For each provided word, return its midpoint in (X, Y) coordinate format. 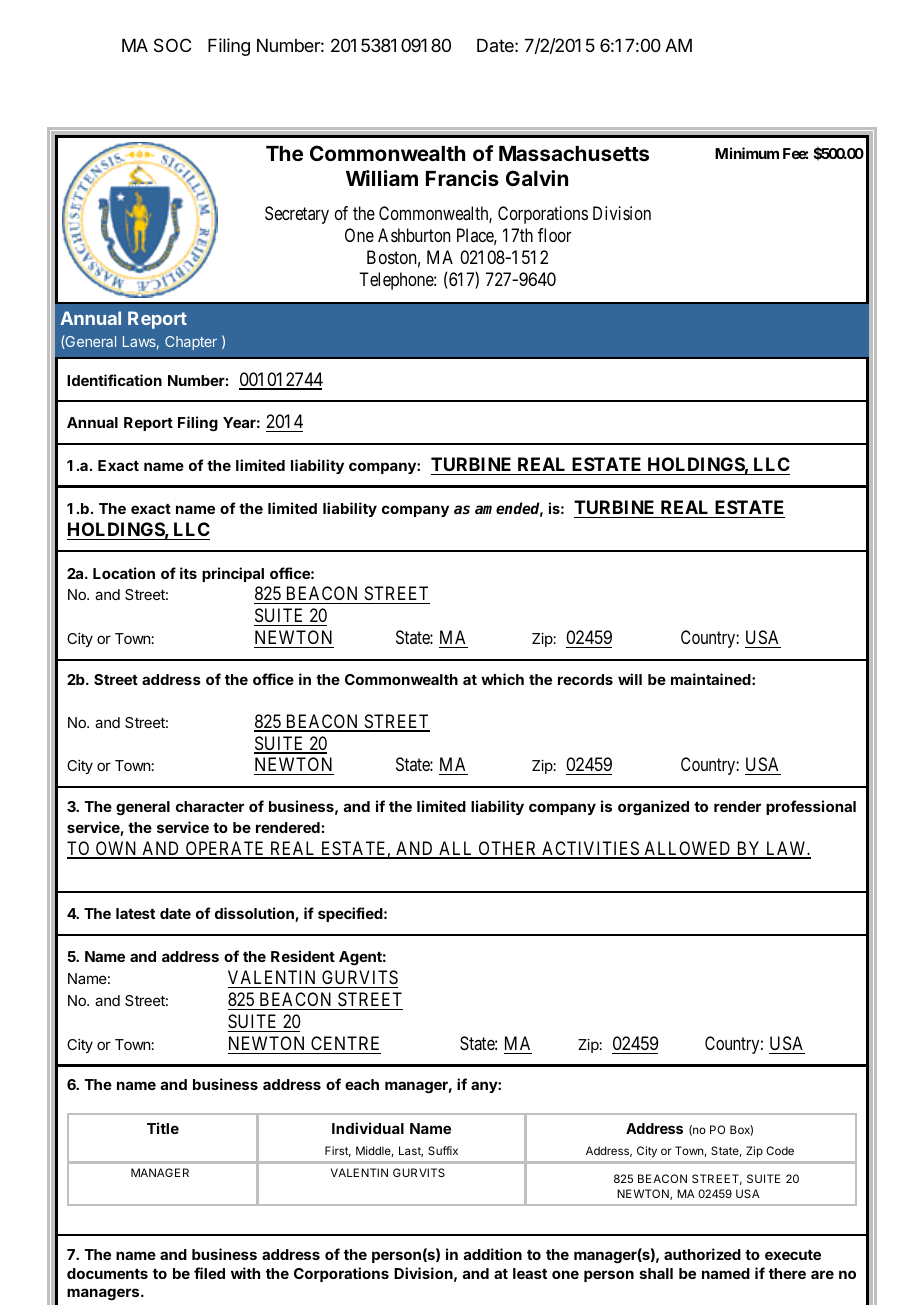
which (502, 679)
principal (233, 574)
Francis (462, 178)
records (585, 679)
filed (209, 1273)
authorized (702, 1254)
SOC (172, 45)
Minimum (747, 153)
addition (493, 1254)
